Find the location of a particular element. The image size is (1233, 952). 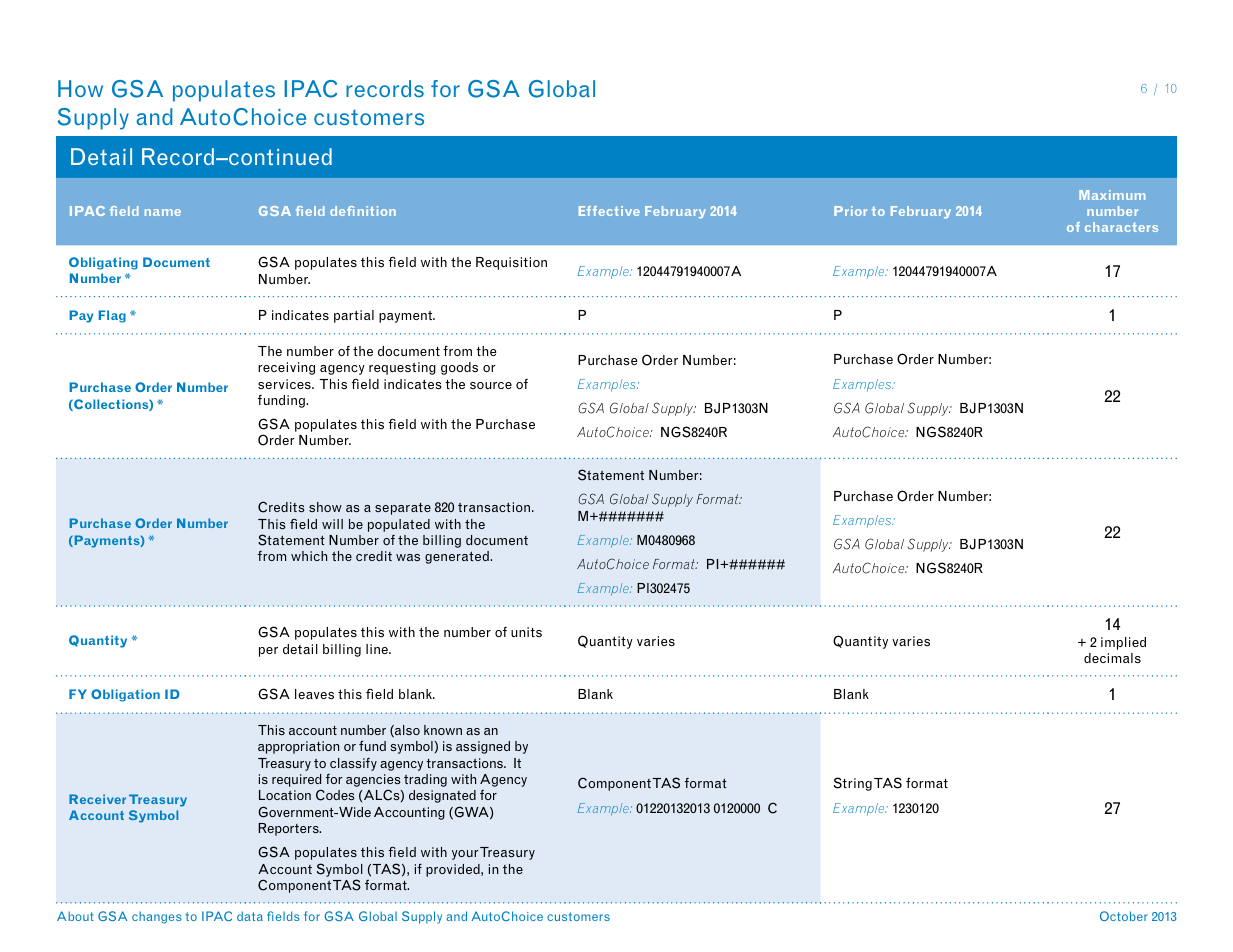

October is located at coordinates (1124, 916).
